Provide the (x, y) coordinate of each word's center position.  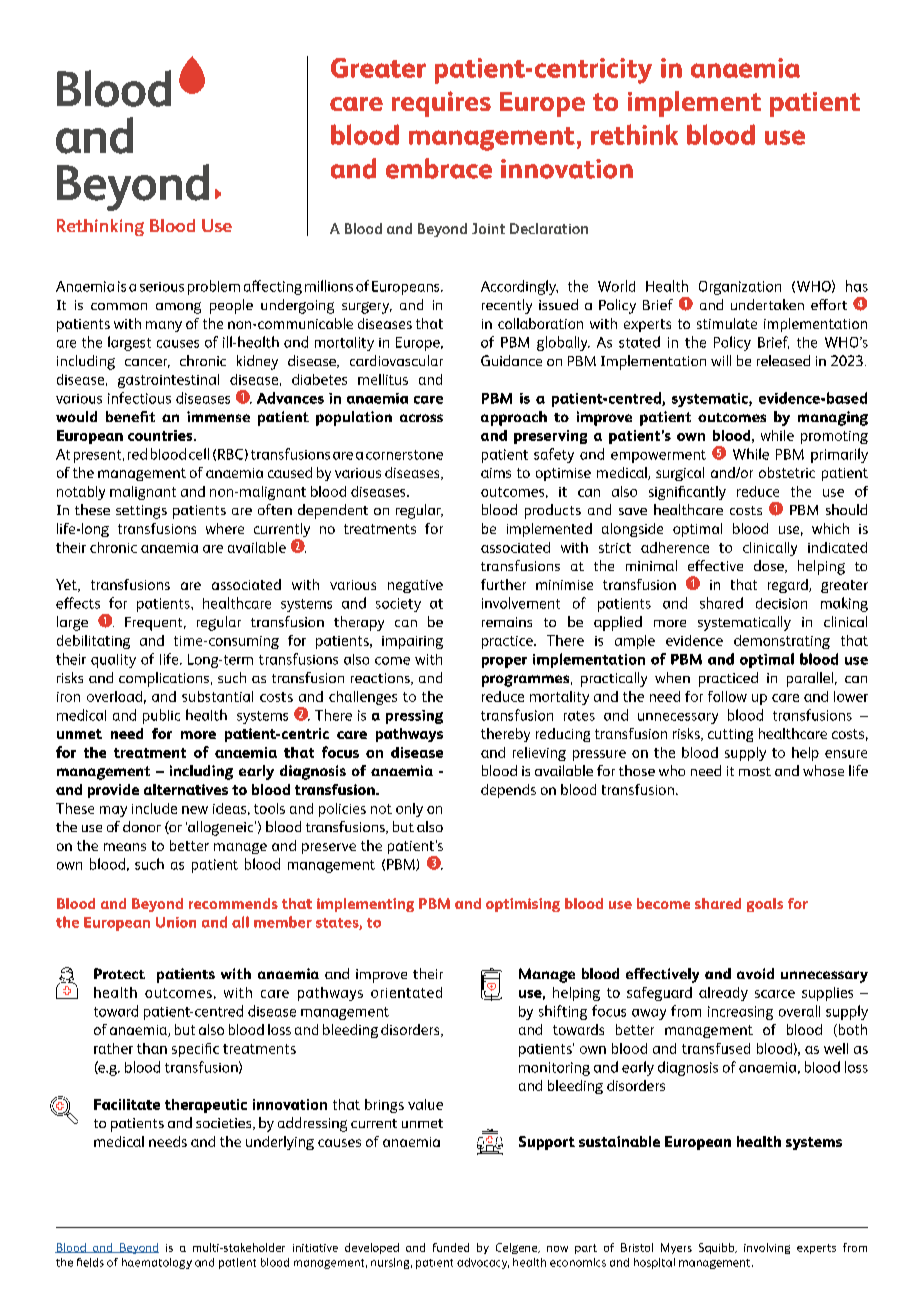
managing (833, 418)
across (421, 418)
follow (727, 696)
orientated (406, 992)
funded (451, 1247)
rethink (634, 134)
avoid (755, 973)
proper (504, 662)
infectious (139, 398)
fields (90, 1262)
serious (162, 287)
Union (176, 922)
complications (164, 679)
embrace (439, 168)
